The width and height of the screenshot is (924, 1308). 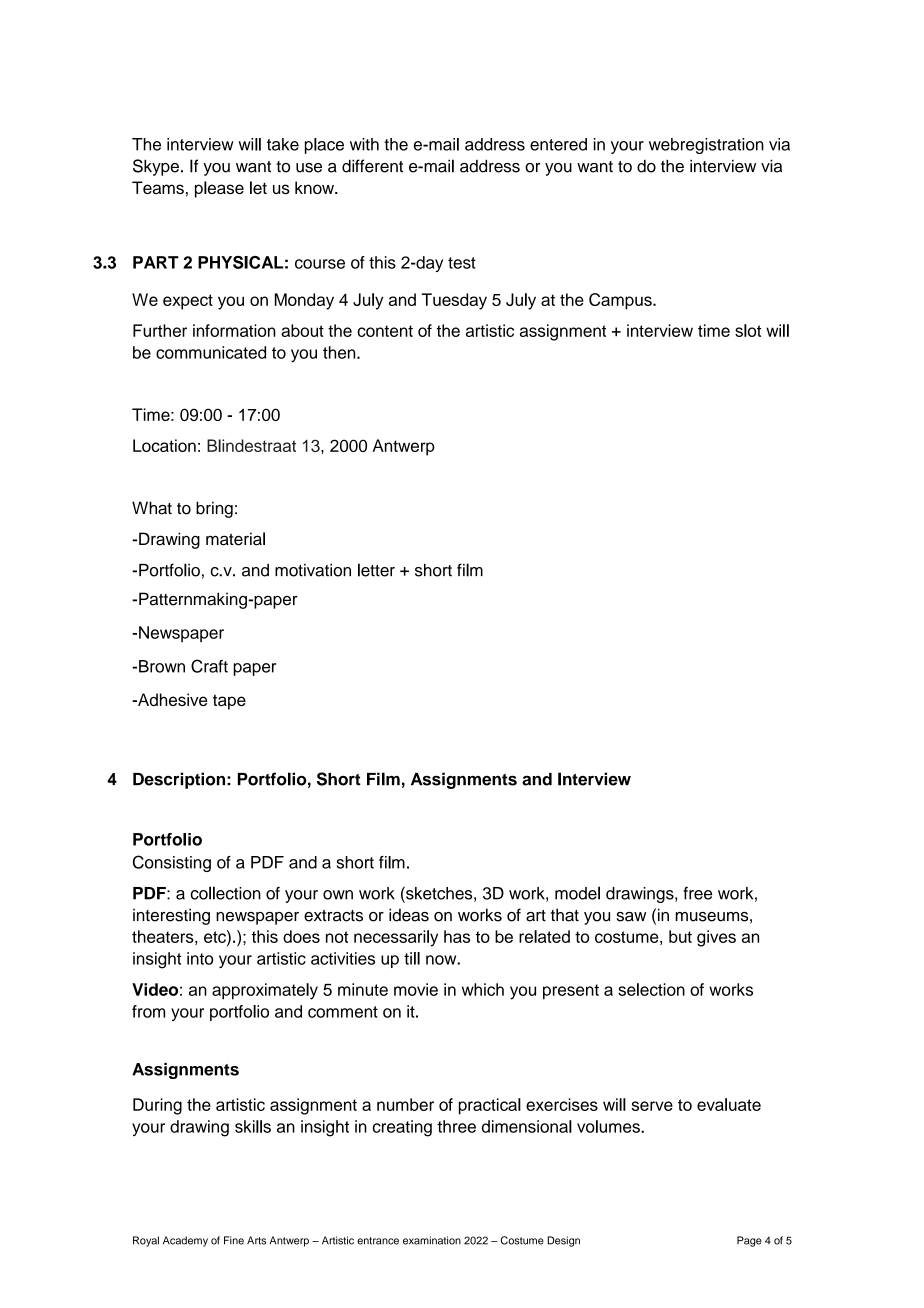 What do you see at coordinates (697, 893) in the screenshot?
I see `free` at bounding box center [697, 893].
